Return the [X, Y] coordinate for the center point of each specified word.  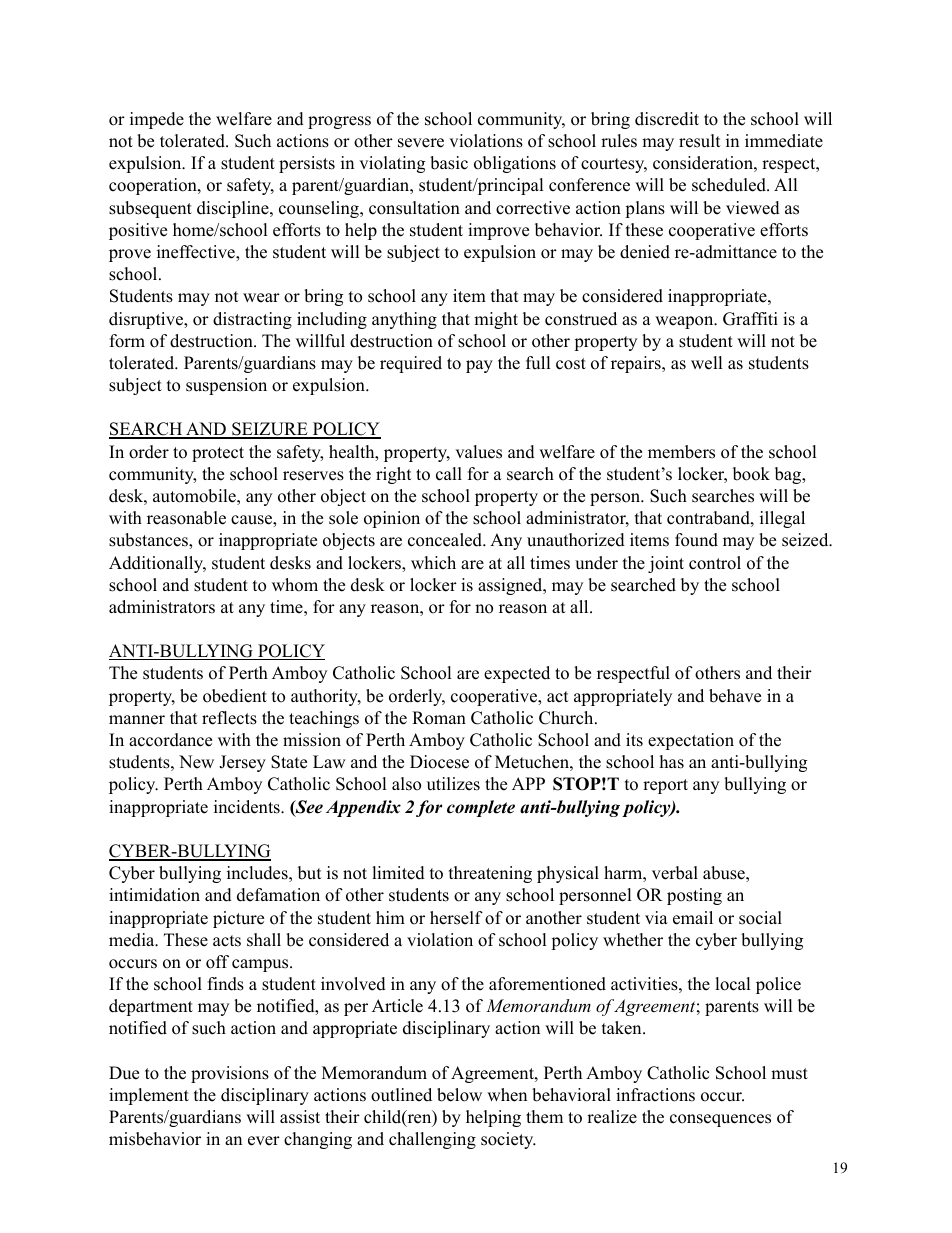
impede [157, 120]
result [700, 141]
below [459, 1095]
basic [449, 163]
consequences [720, 1120]
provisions [230, 1074]
